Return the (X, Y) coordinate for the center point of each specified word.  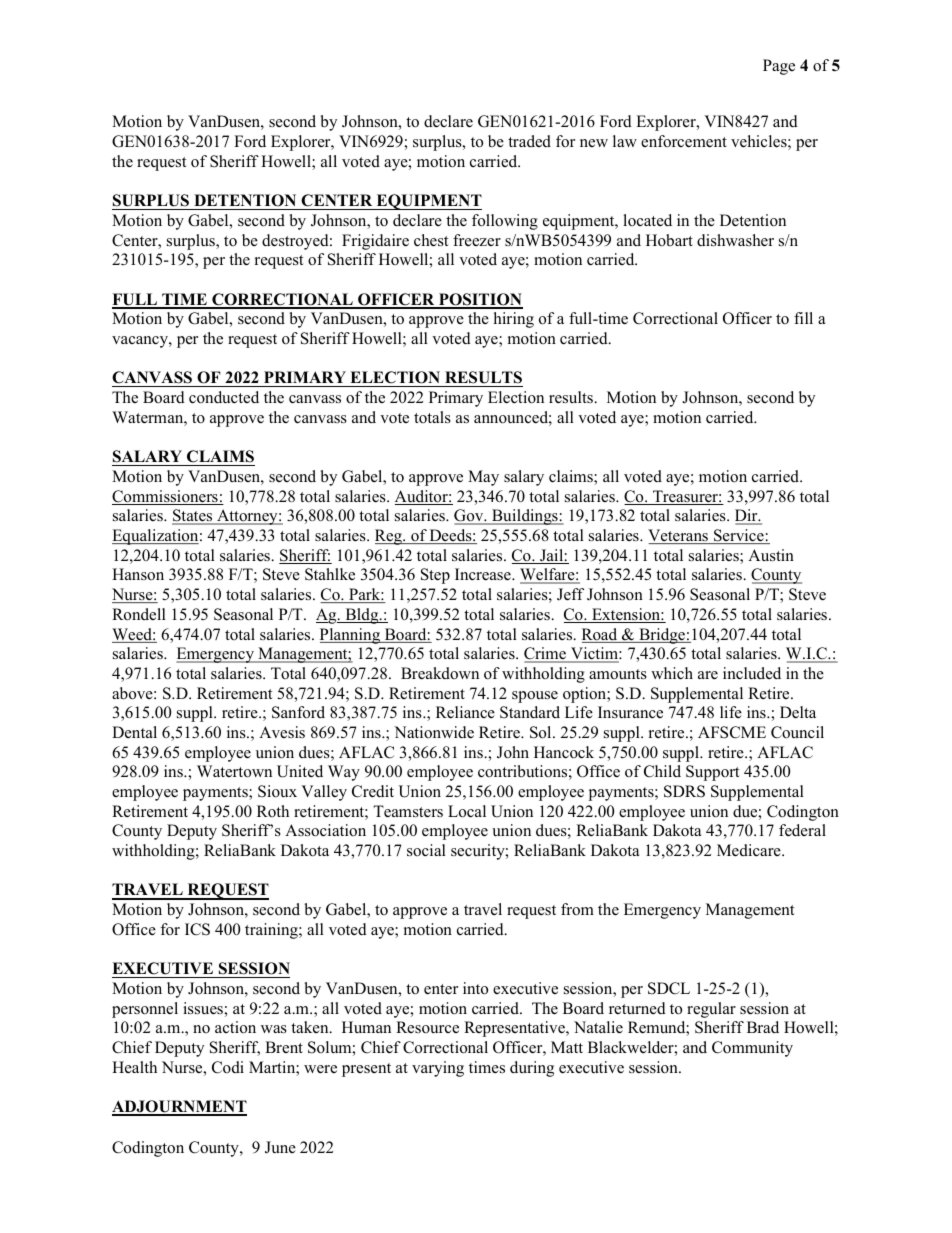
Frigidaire (375, 242)
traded (529, 141)
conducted (224, 397)
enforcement (684, 141)
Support (713, 773)
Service (739, 536)
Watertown (234, 771)
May (483, 478)
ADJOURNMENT (179, 1107)
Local (467, 811)
